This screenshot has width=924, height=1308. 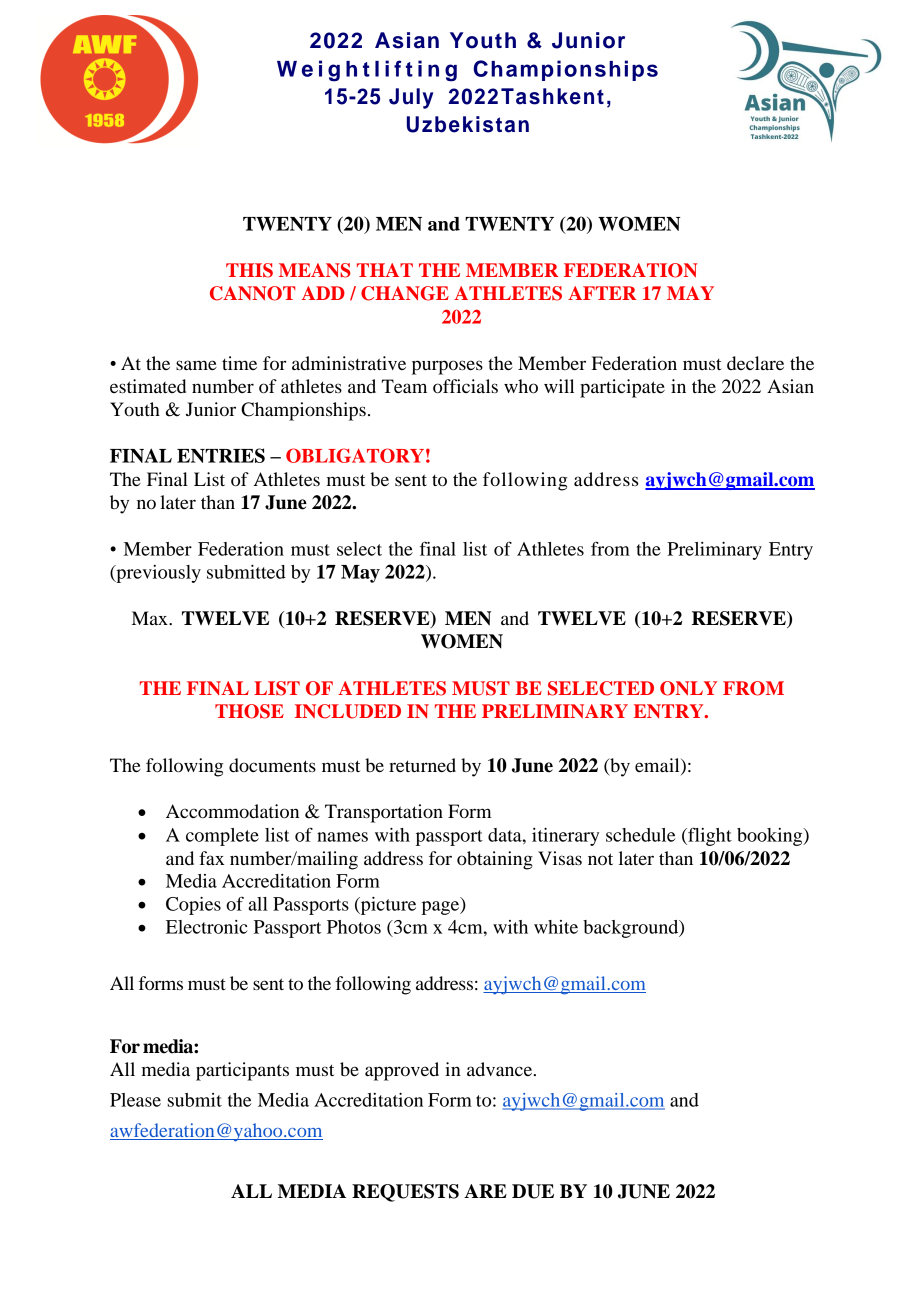 What do you see at coordinates (468, 124) in the screenshot?
I see `Uzbekistan` at bounding box center [468, 124].
